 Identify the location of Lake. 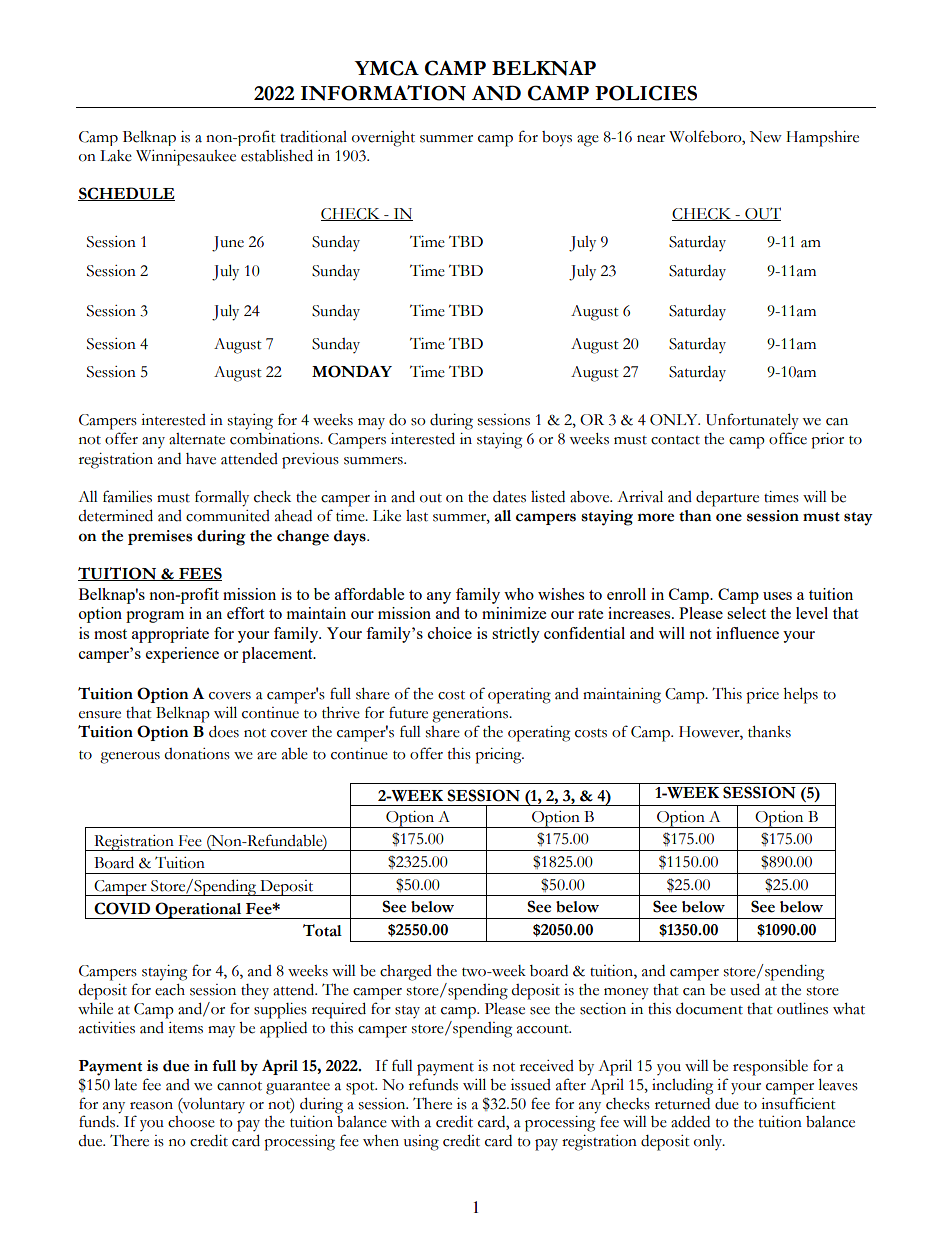
(116, 156).
